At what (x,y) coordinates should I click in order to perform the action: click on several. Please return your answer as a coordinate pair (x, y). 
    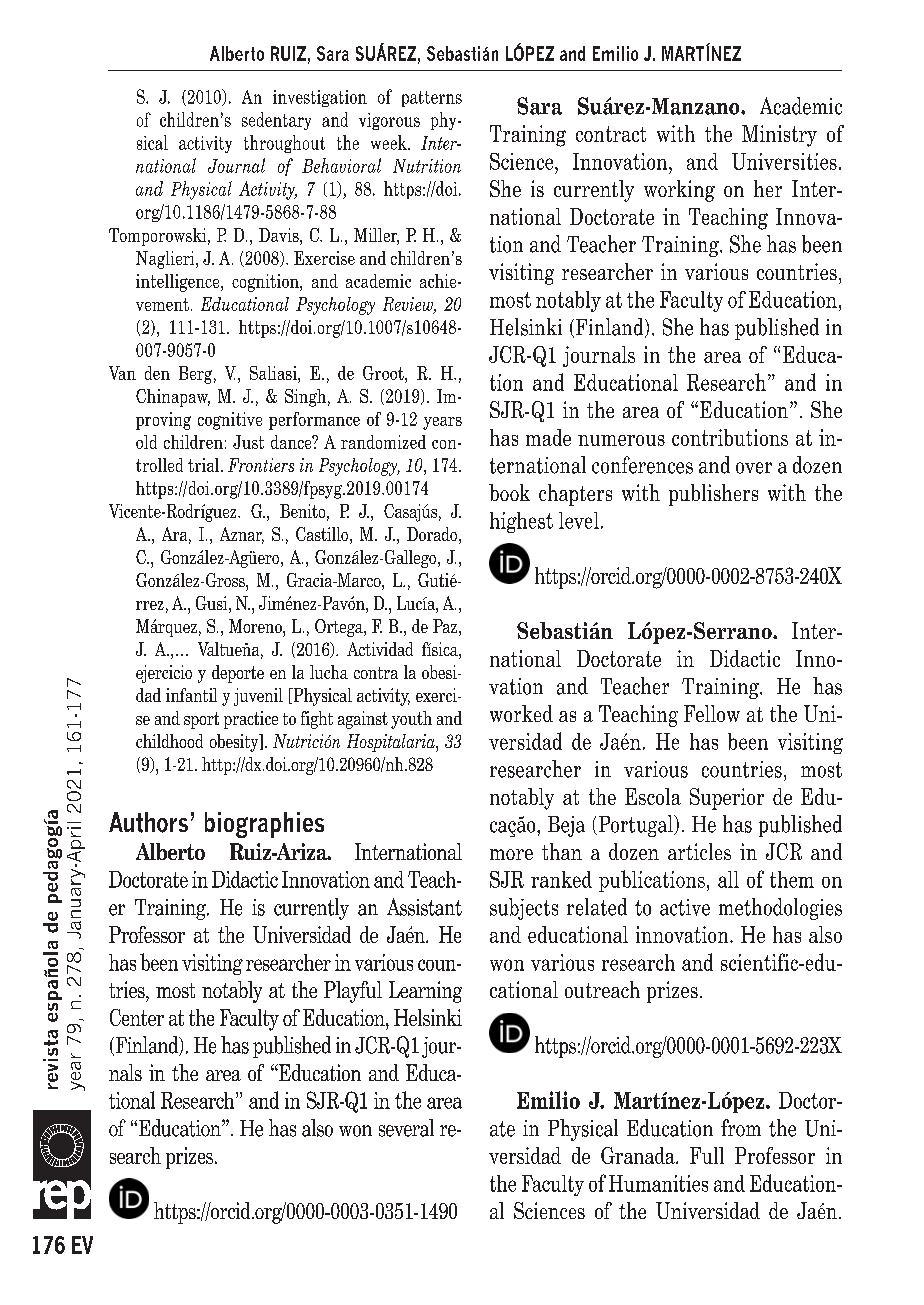
    Looking at the image, I should click on (406, 1128).
